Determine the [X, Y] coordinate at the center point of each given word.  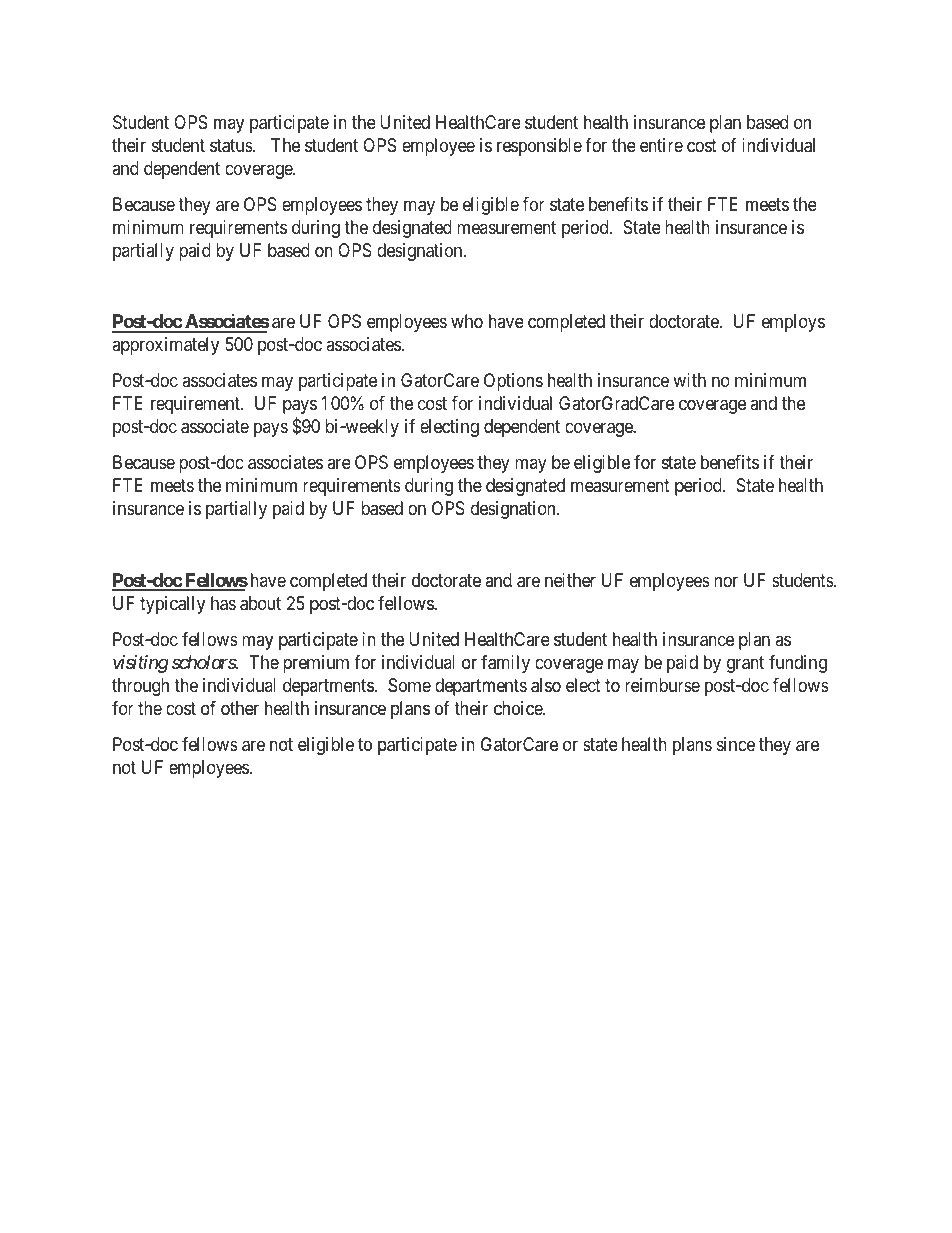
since [736, 744]
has [223, 603]
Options [513, 382]
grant [745, 664]
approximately [165, 346]
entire [661, 145]
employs [793, 323]
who [467, 321]
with [689, 380]
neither [570, 580]
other [240, 708]
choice [519, 708]
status [232, 146]
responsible [539, 147]
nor [726, 581]
